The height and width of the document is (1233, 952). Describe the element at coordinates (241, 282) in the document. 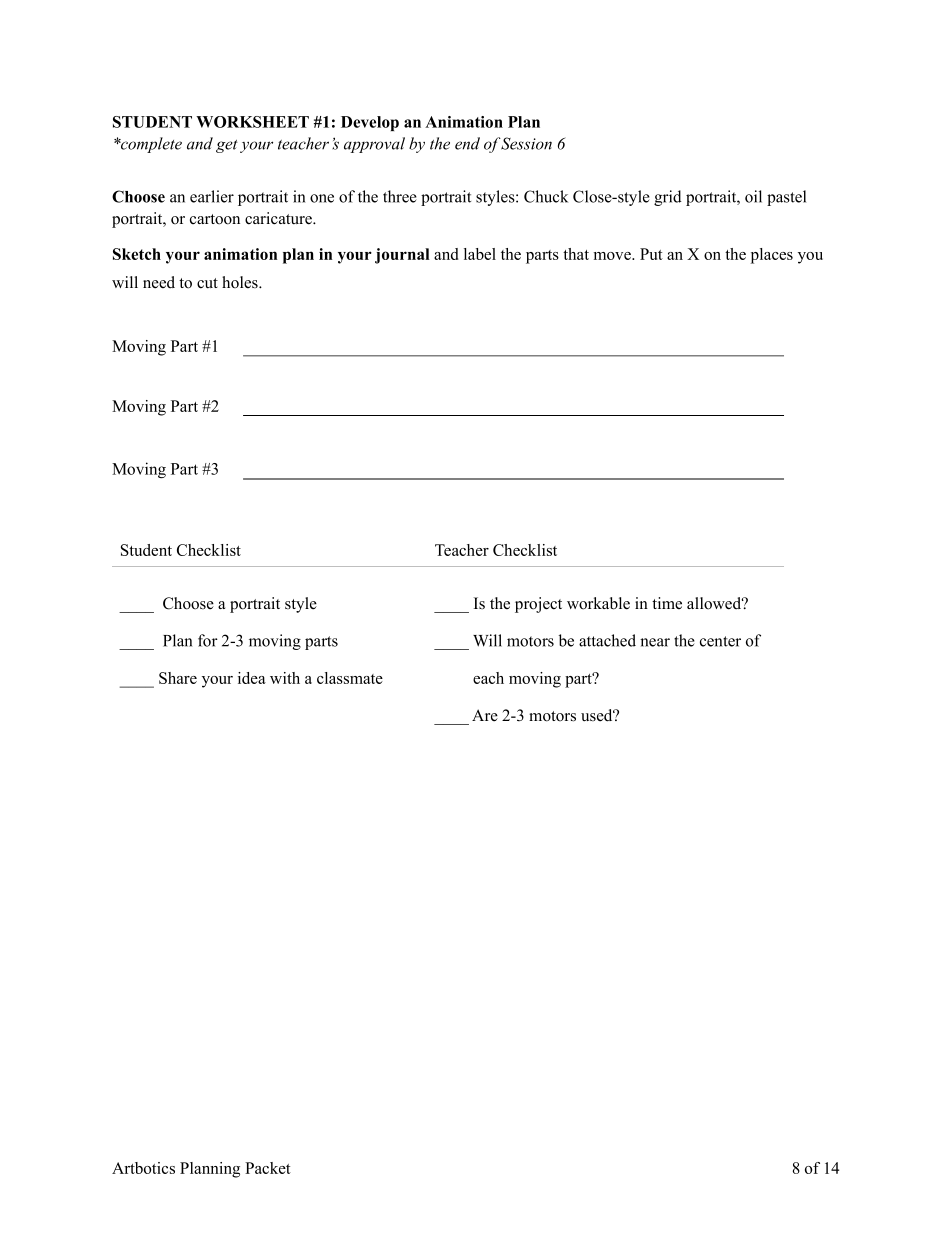

I see `holes` at that location.
